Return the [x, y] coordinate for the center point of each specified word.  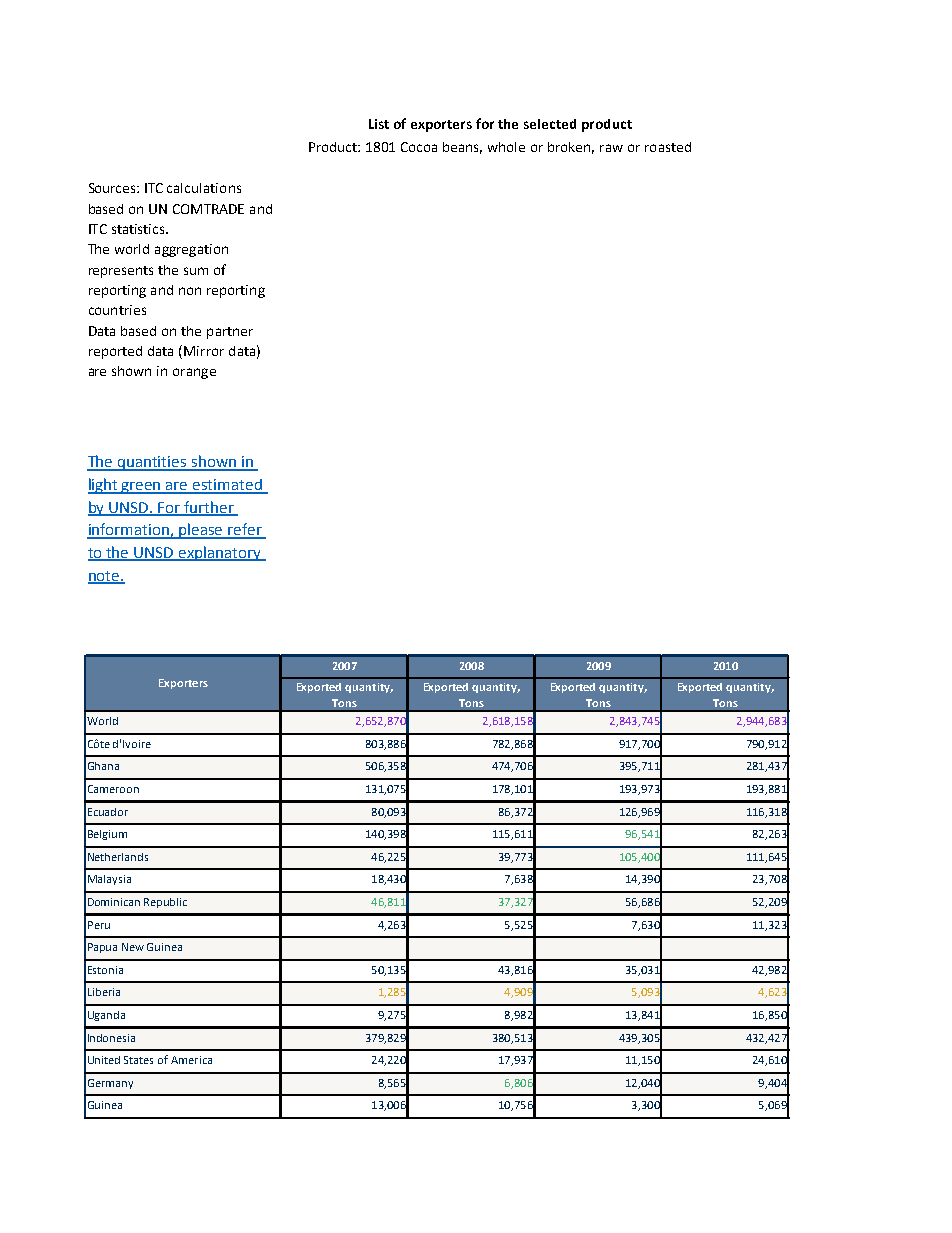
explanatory [220, 553]
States [138, 1060]
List [379, 124]
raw [611, 148]
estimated [228, 486]
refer [245, 530]
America [191, 1060]
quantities [152, 463]
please [202, 531]
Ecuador [108, 812]
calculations [204, 188]
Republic [165, 903]
